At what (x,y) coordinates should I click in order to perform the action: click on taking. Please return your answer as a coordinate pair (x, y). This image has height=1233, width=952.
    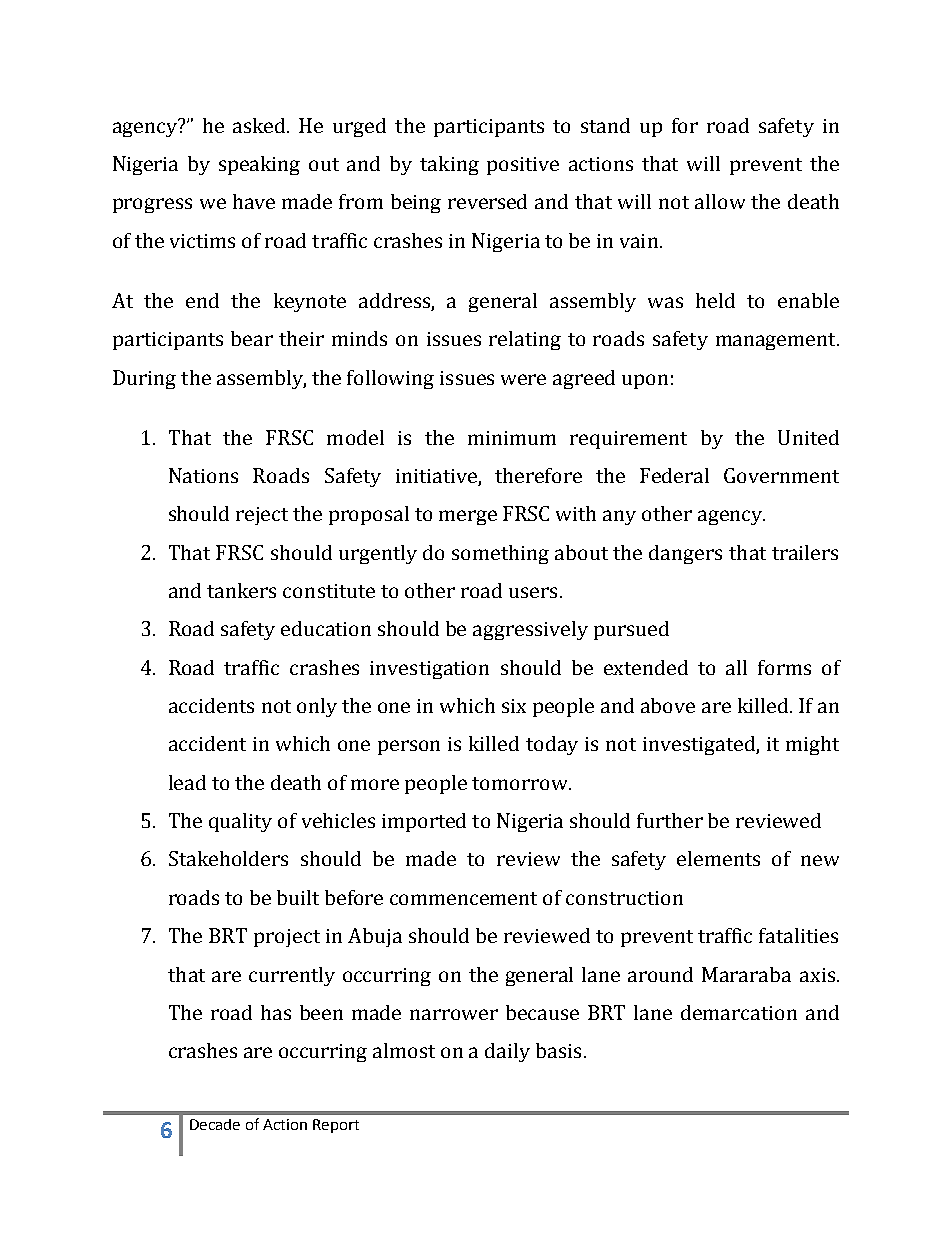
    Looking at the image, I should click on (449, 165).
